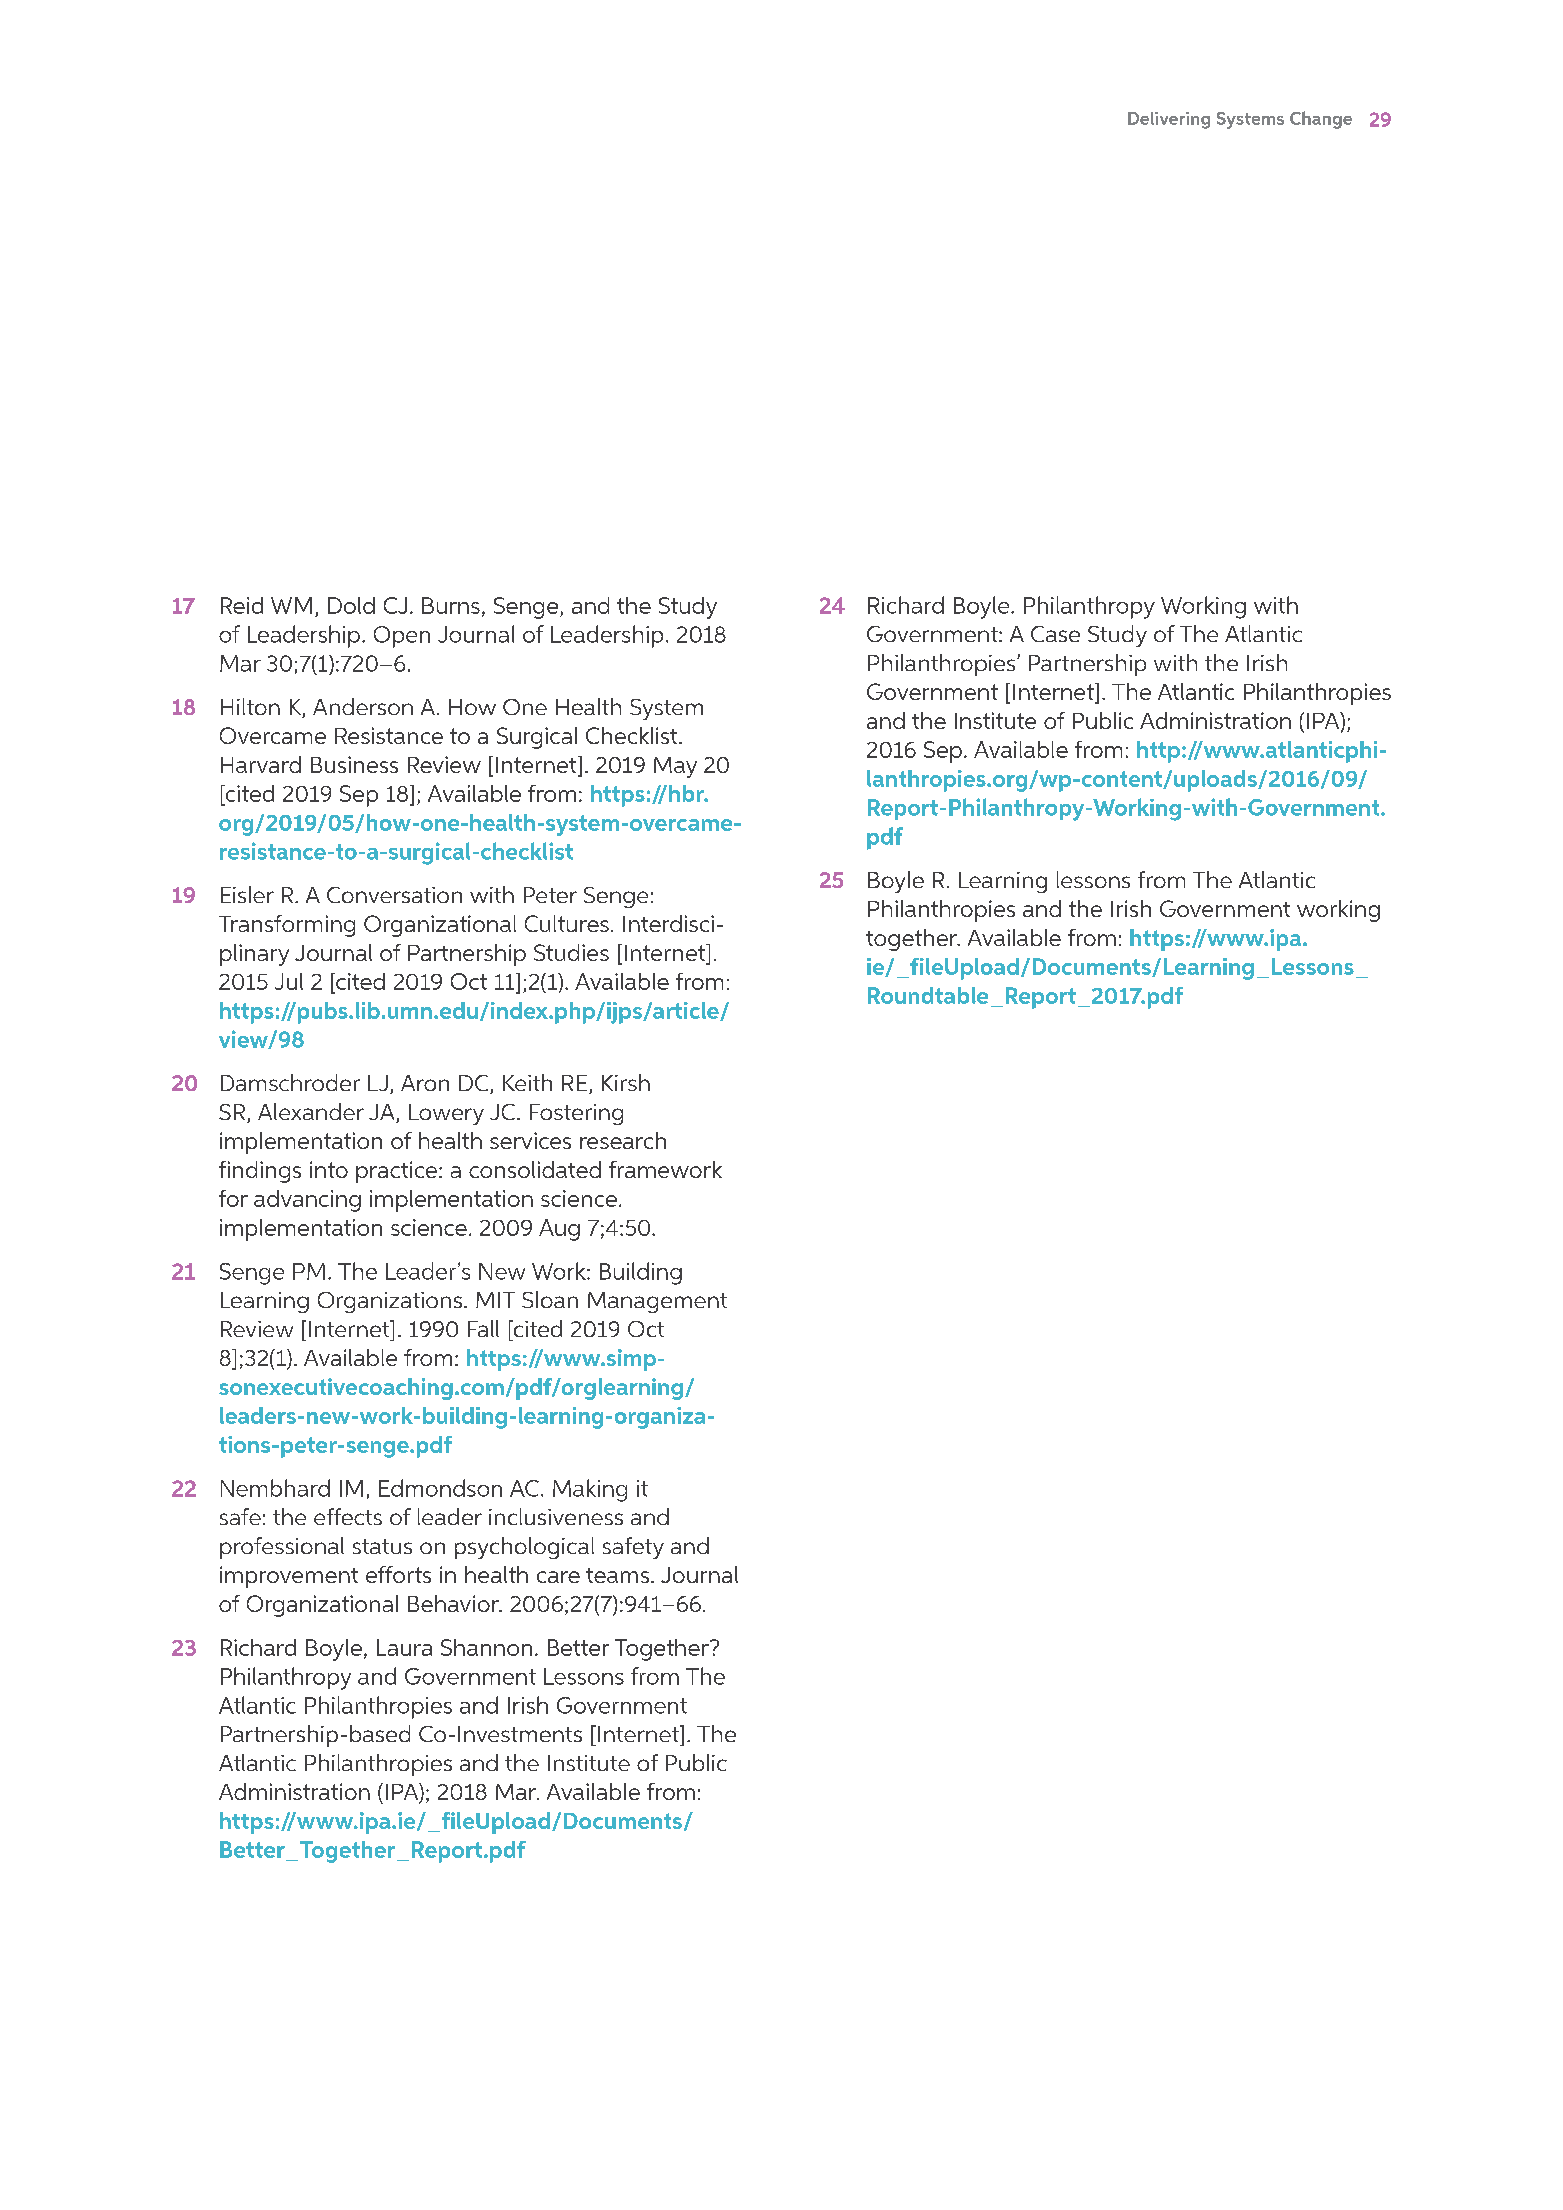  I want to click on Cultures, so click(567, 923).
